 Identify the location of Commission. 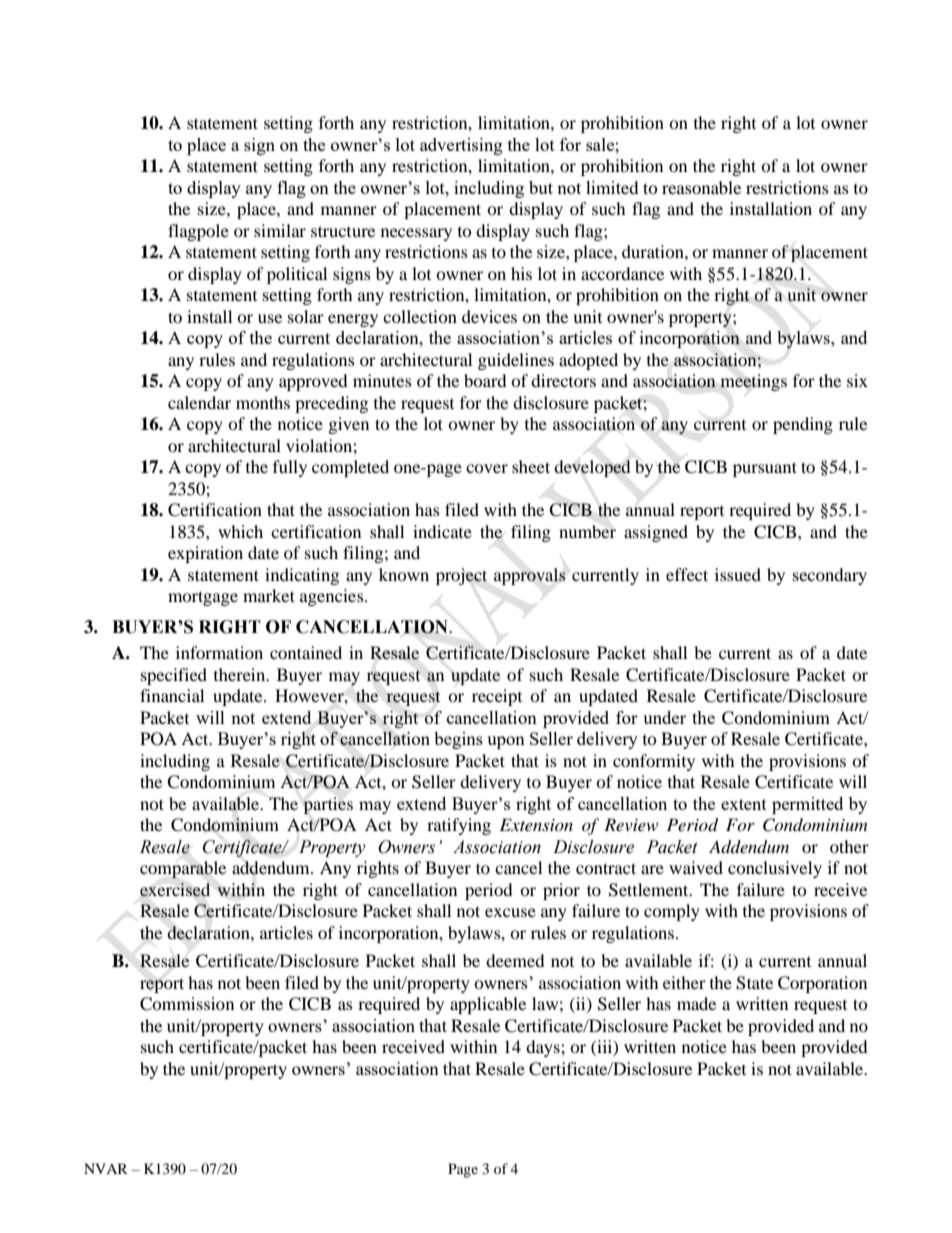
(187, 1004).
